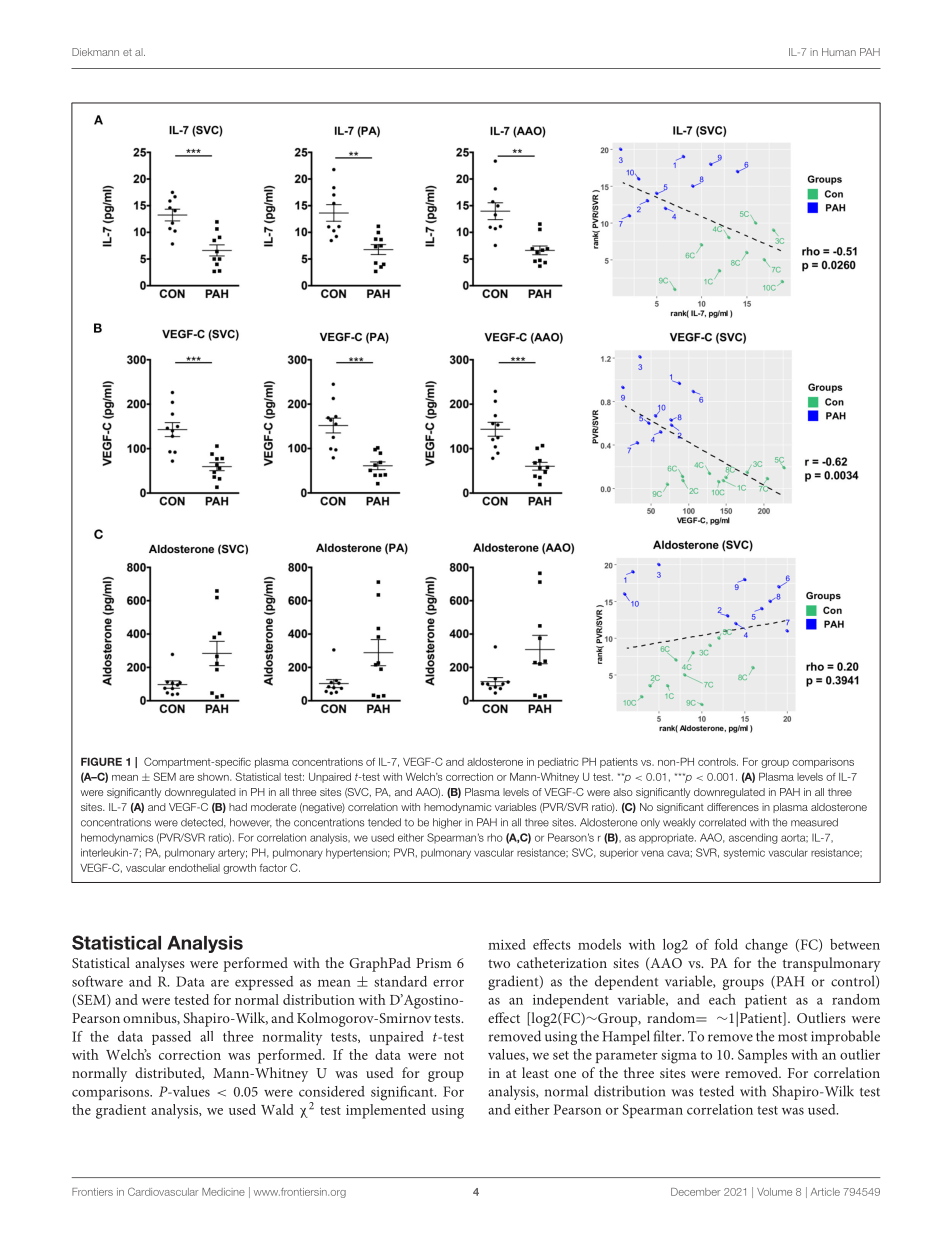 The height and width of the screenshot is (1247, 952). I want to click on implemented, so click(386, 1111).
